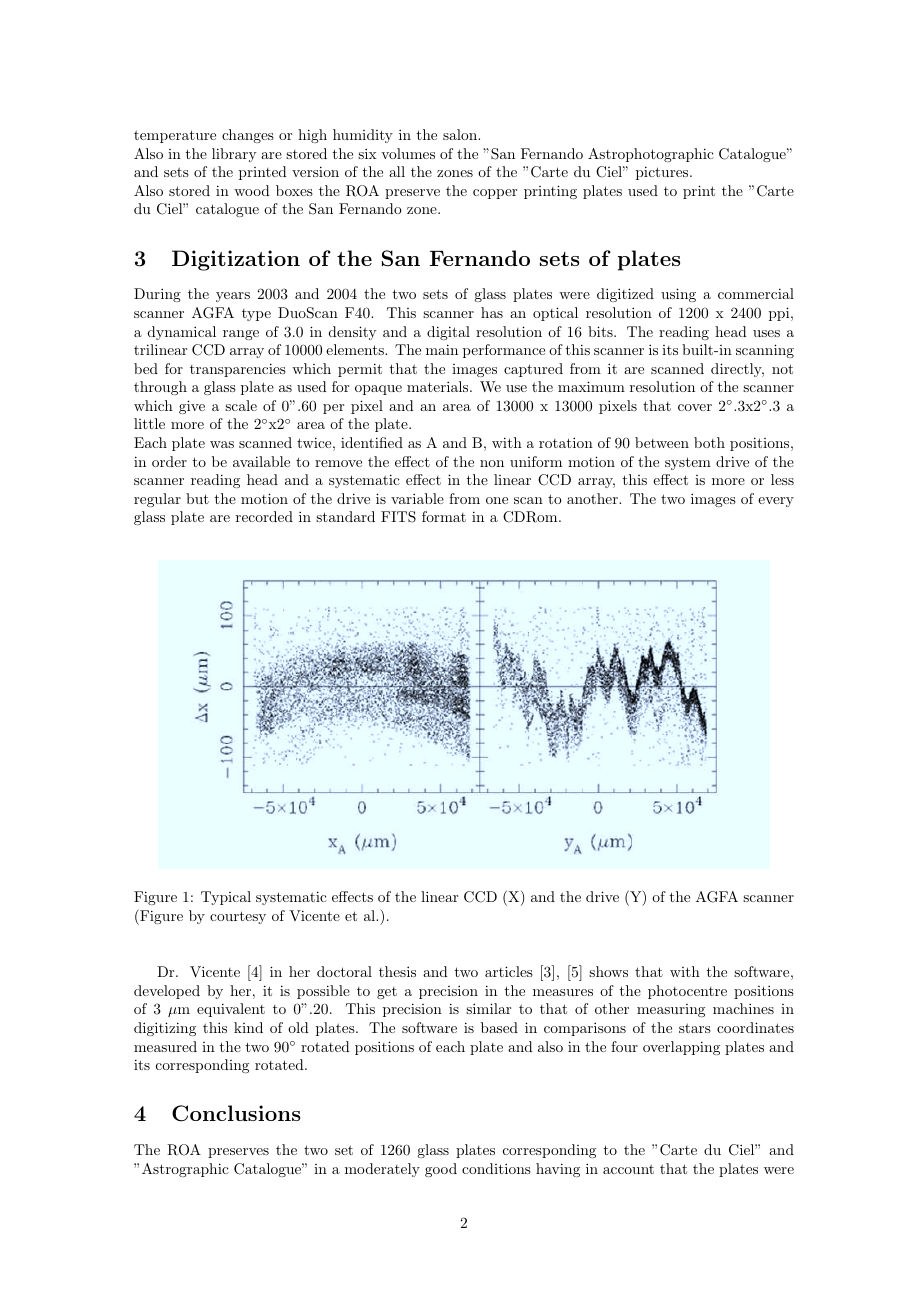 This page has height=1308, width=924. What do you see at coordinates (441, 1170) in the page?
I see `good` at bounding box center [441, 1170].
